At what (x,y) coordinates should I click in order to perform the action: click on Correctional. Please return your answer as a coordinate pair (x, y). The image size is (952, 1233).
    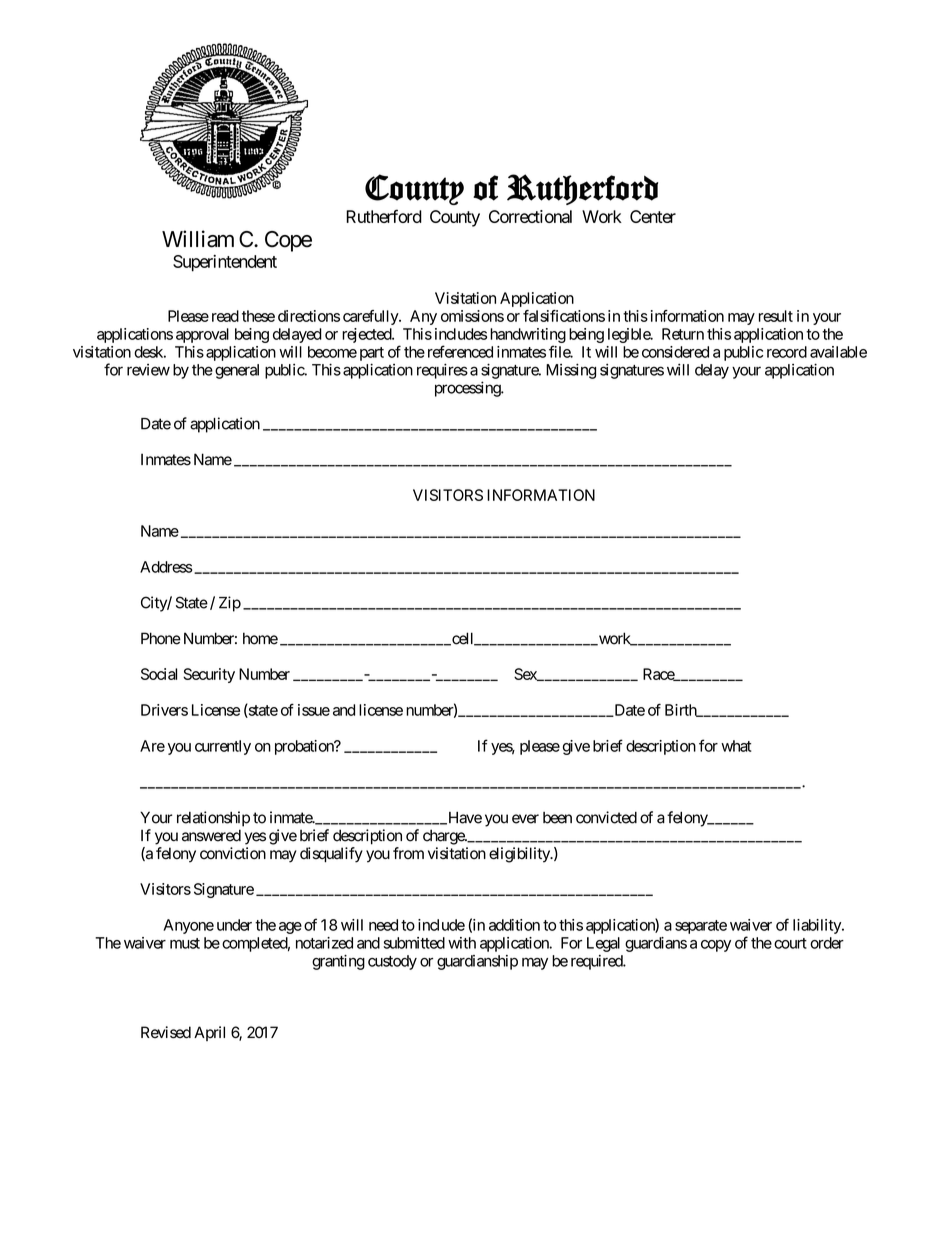
    Looking at the image, I should click on (530, 216).
